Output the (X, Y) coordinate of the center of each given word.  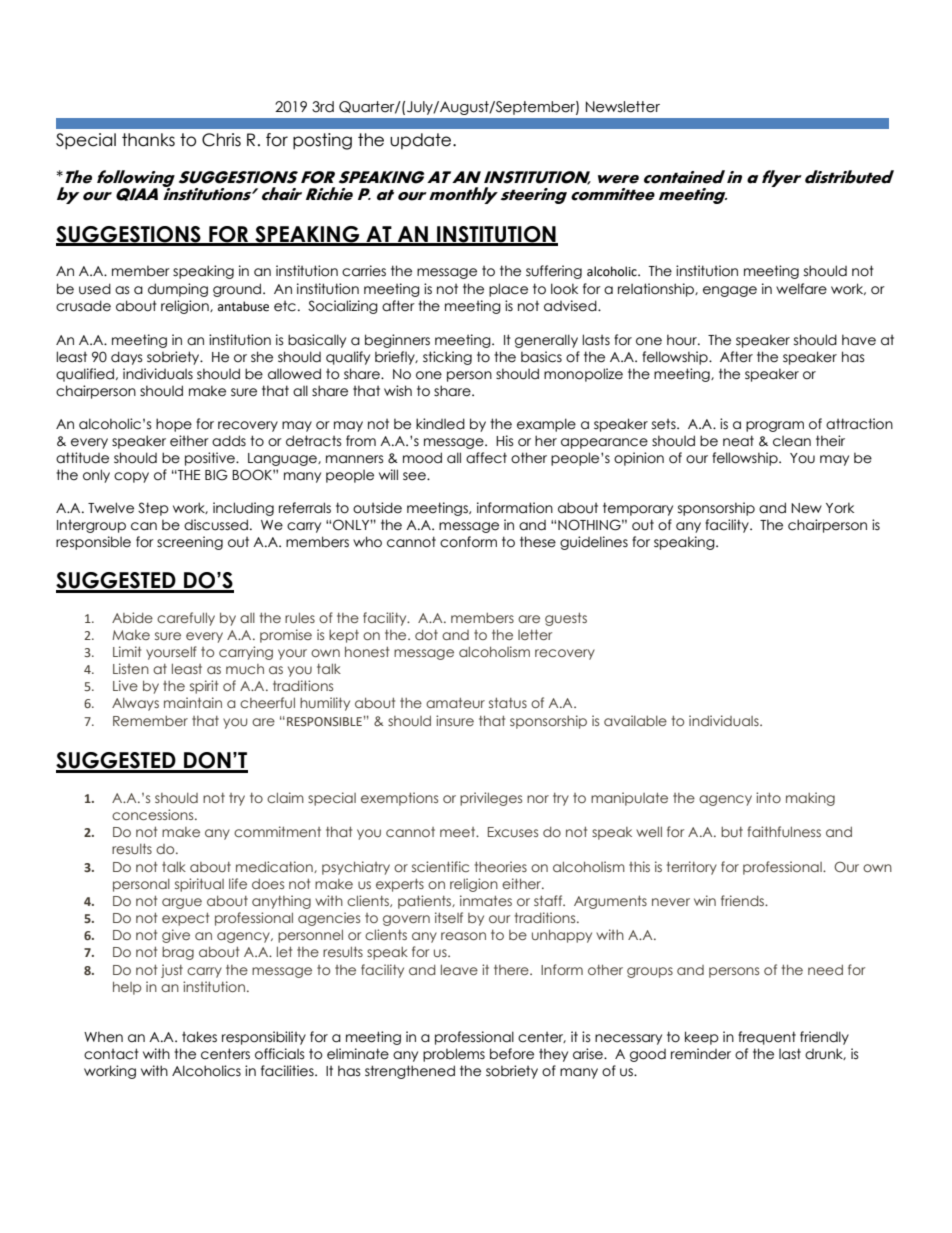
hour (683, 340)
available (635, 720)
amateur (455, 703)
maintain (193, 702)
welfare (801, 289)
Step (153, 509)
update (422, 141)
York (840, 508)
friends (744, 900)
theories (501, 866)
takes (199, 1037)
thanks (148, 140)
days (127, 358)
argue (182, 903)
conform (468, 542)
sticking (447, 358)
